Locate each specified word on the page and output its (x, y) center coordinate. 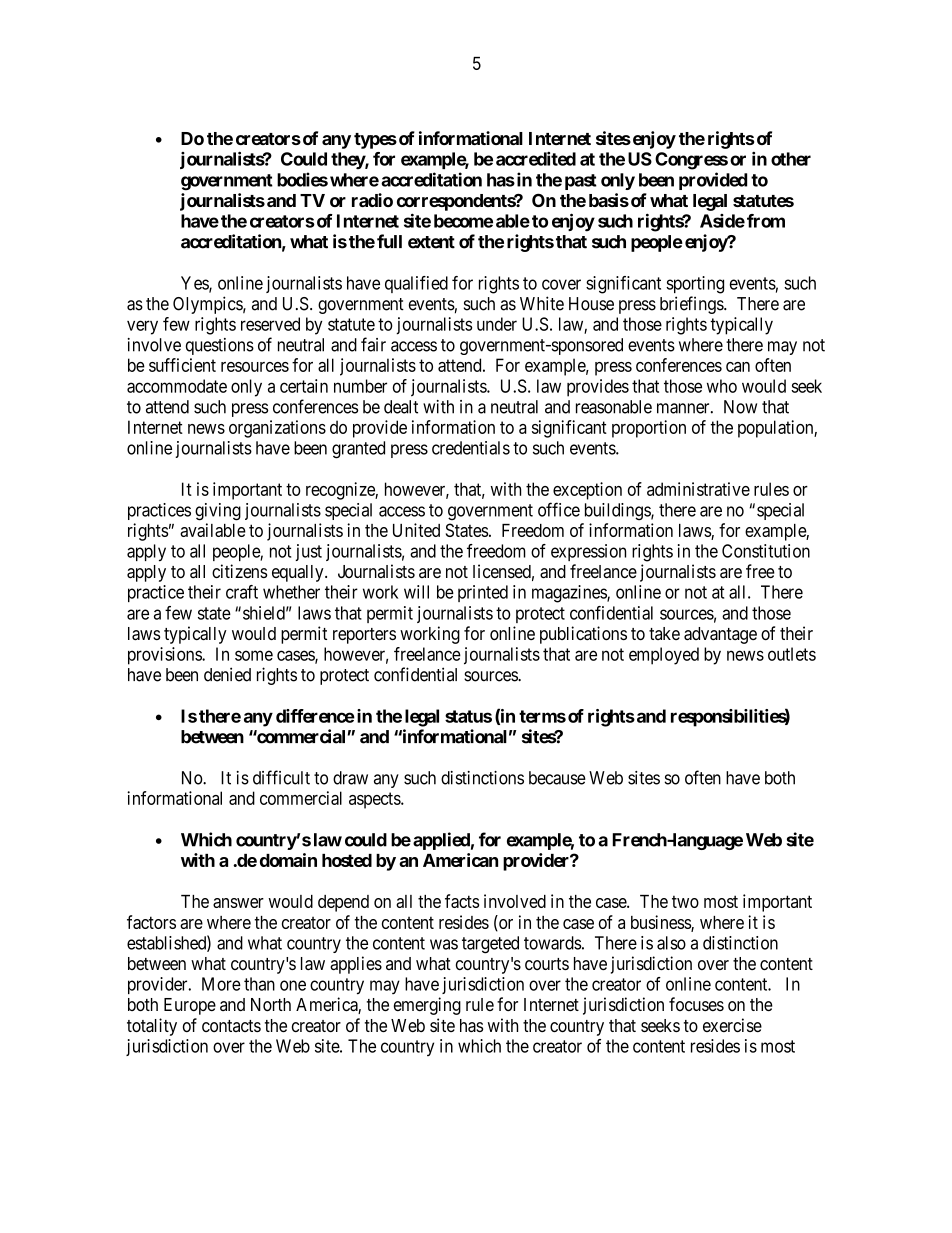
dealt (401, 407)
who (722, 386)
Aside (722, 221)
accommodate (177, 386)
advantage (720, 635)
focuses (696, 1004)
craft (242, 592)
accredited (536, 159)
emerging (427, 1006)
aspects (375, 800)
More (221, 984)
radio (372, 200)
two (685, 901)
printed (483, 593)
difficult (281, 777)
